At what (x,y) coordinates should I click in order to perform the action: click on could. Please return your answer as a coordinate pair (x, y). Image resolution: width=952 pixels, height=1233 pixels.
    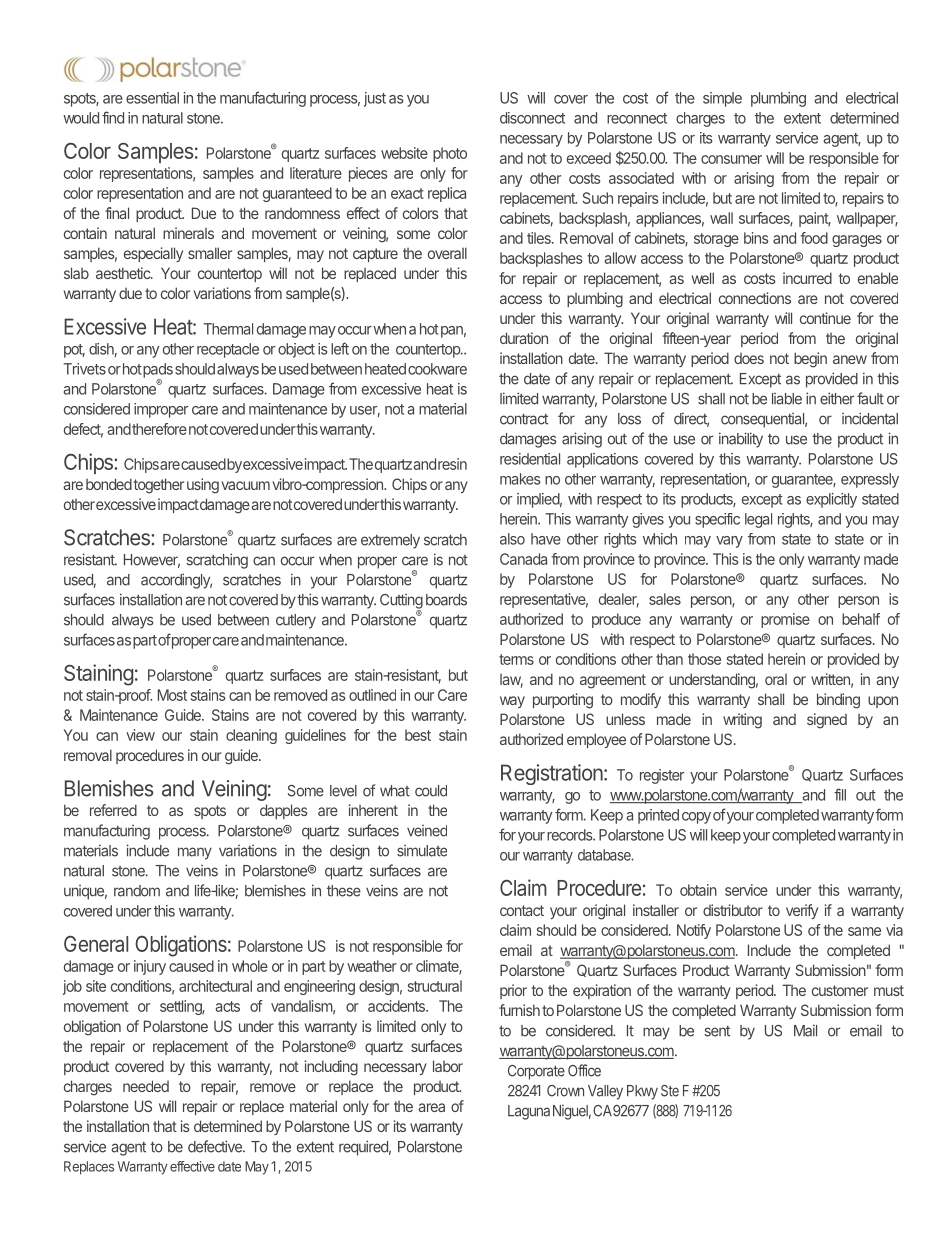
    Looking at the image, I should click on (431, 791).
